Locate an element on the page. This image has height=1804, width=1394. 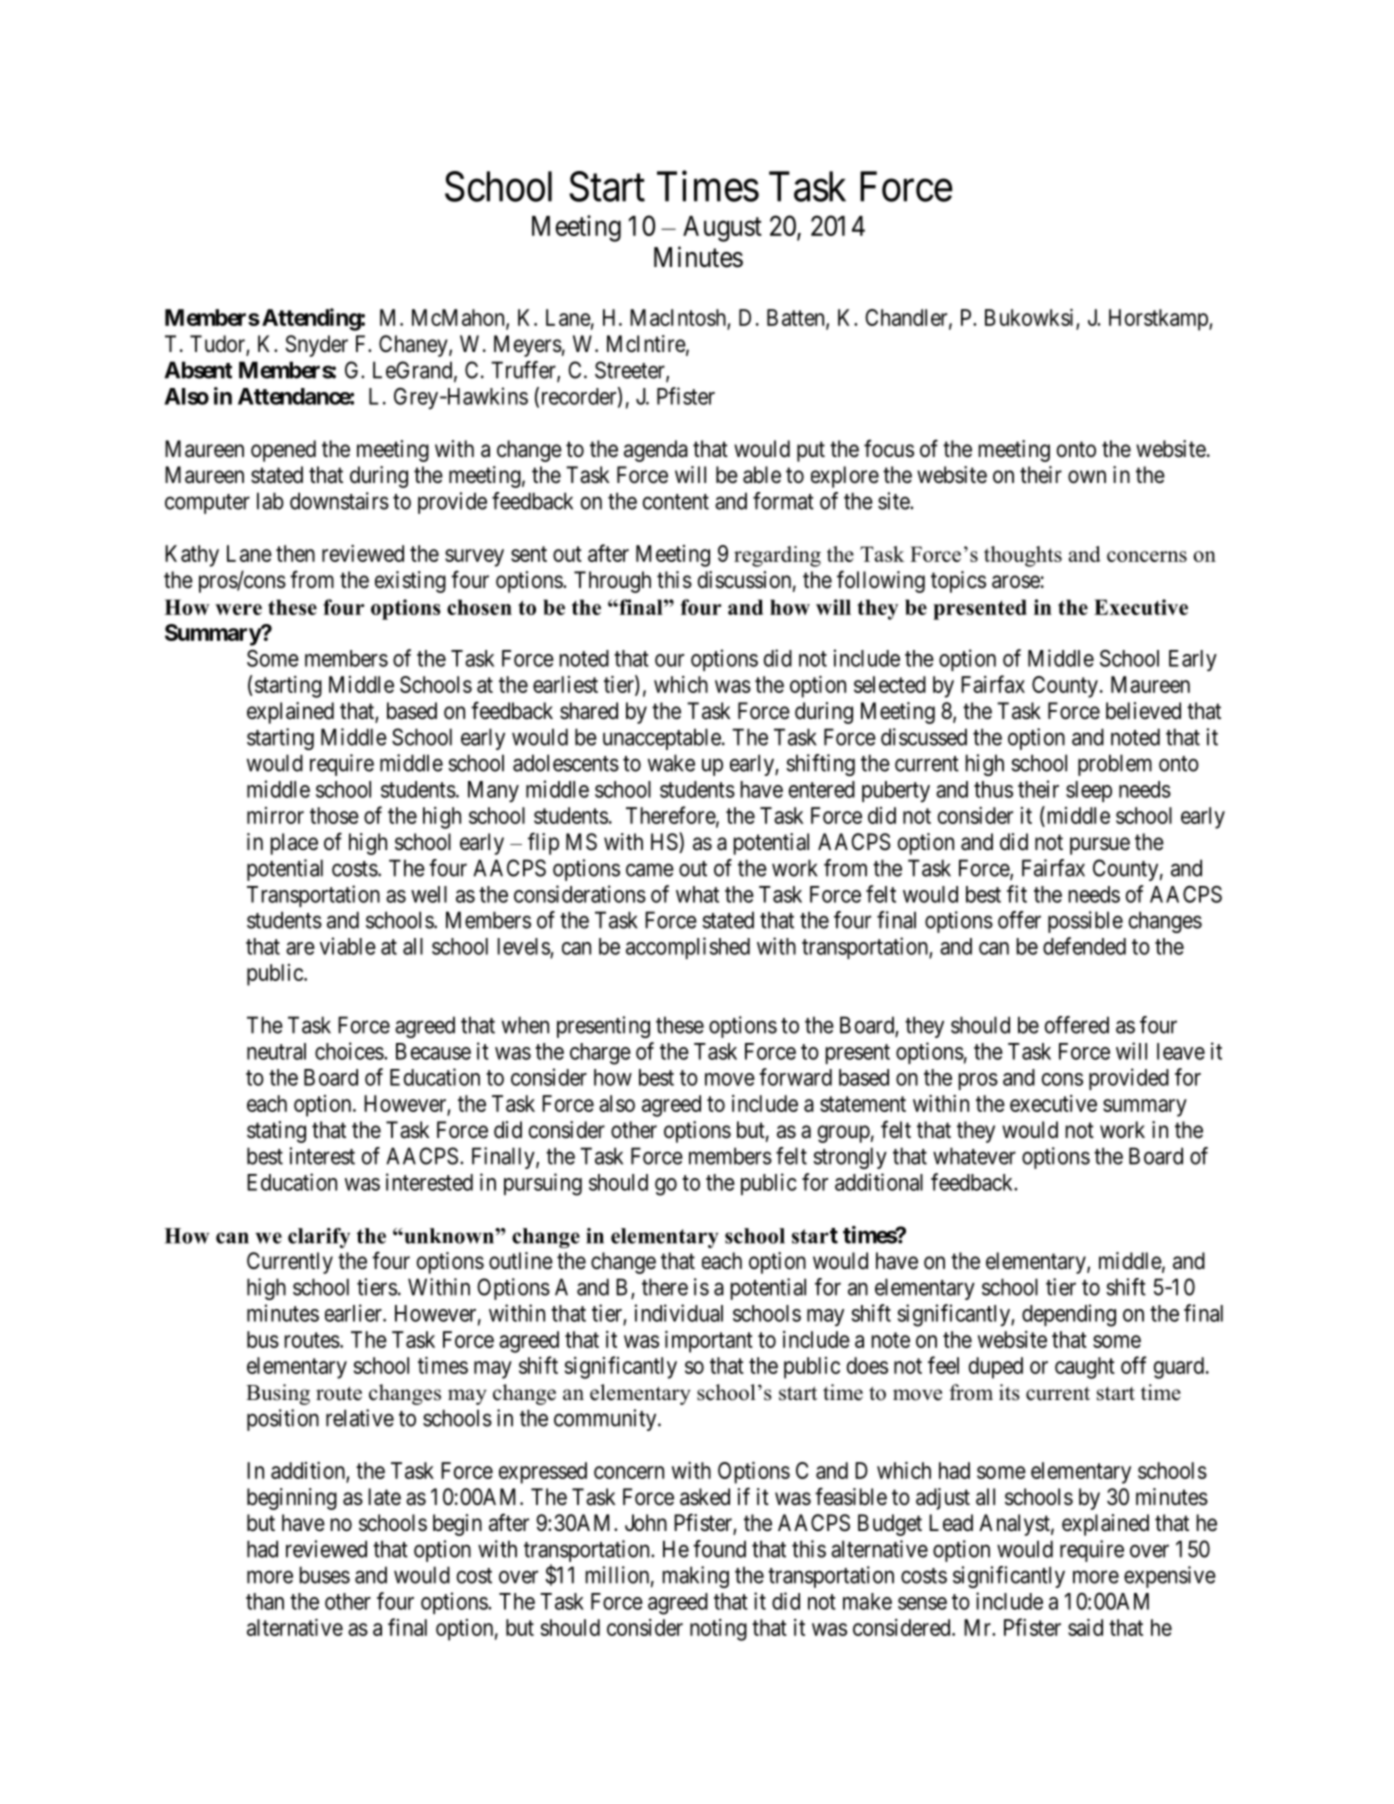
Snyder is located at coordinates (317, 346).
